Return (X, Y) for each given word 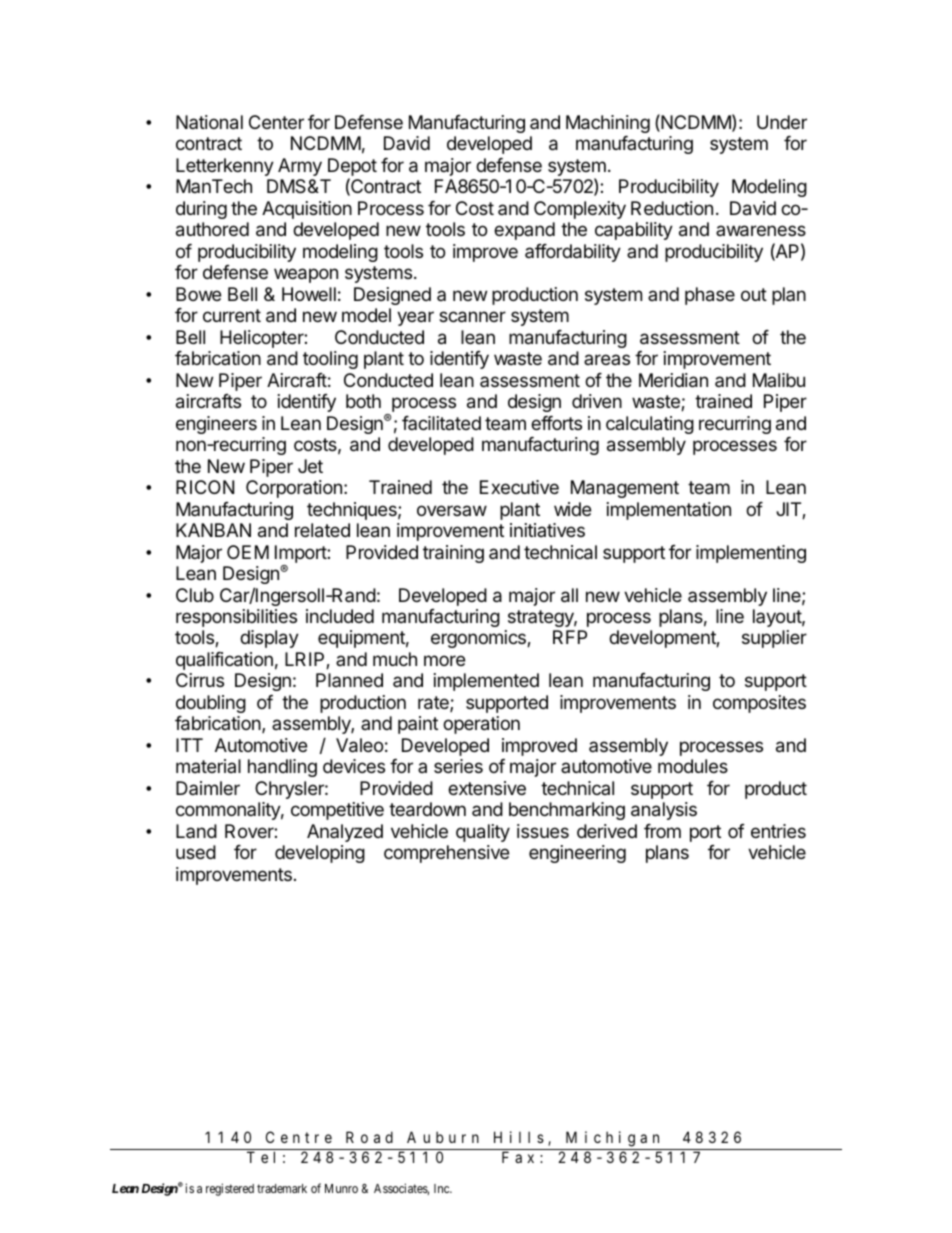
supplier (774, 639)
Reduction (672, 208)
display (269, 639)
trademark (282, 1188)
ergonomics (479, 639)
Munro (341, 1188)
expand (524, 231)
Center (276, 122)
